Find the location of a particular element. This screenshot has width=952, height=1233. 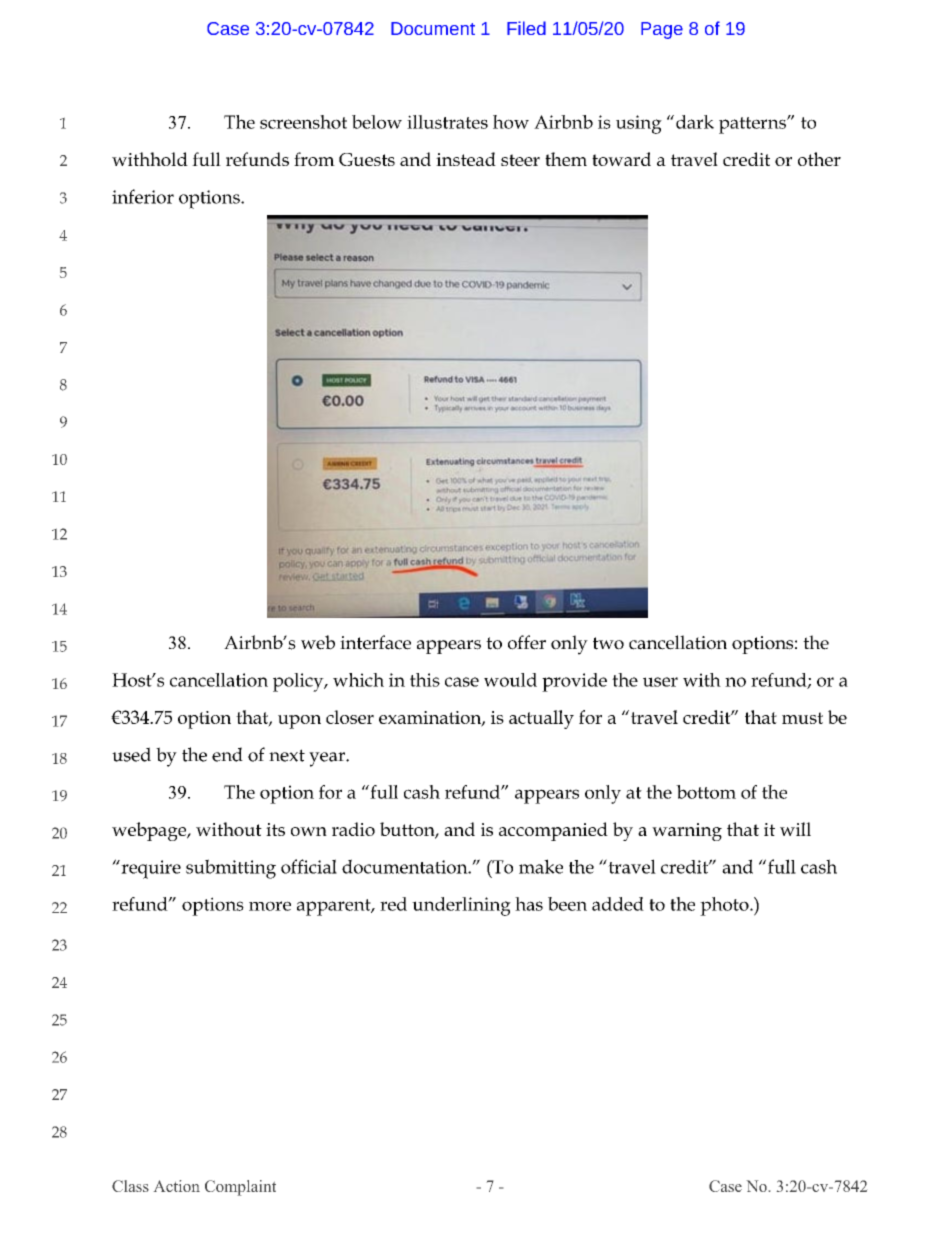

photo is located at coordinates (725, 906).
